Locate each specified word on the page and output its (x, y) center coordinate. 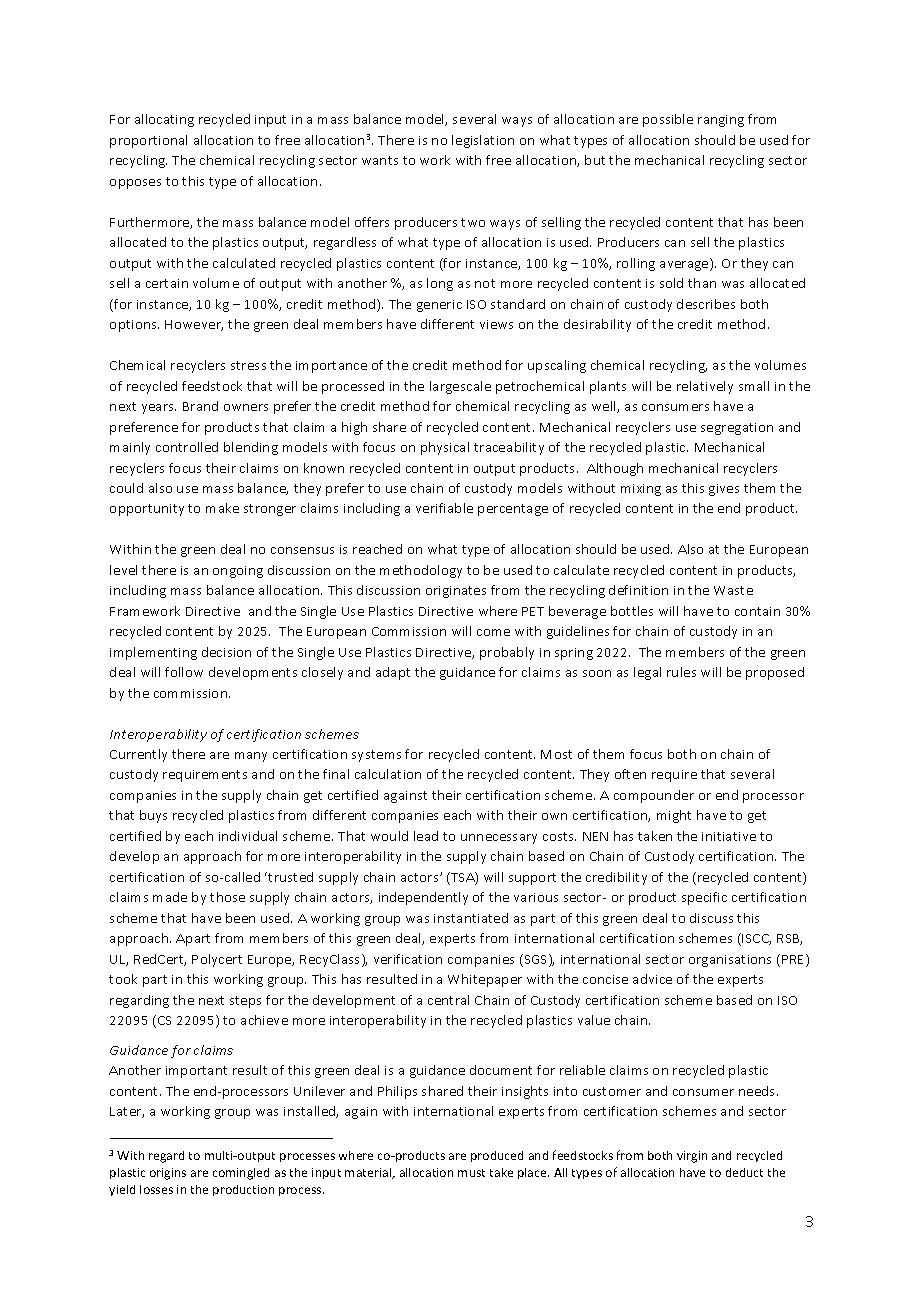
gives (724, 490)
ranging (721, 121)
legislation (483, 141)
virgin (692, 1157)
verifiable (444, 508)
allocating (164, 120)
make (222, 508)
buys (153, 816)
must (471, 1173)
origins (168, 1174)
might (674, 816)
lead (426, 836)
